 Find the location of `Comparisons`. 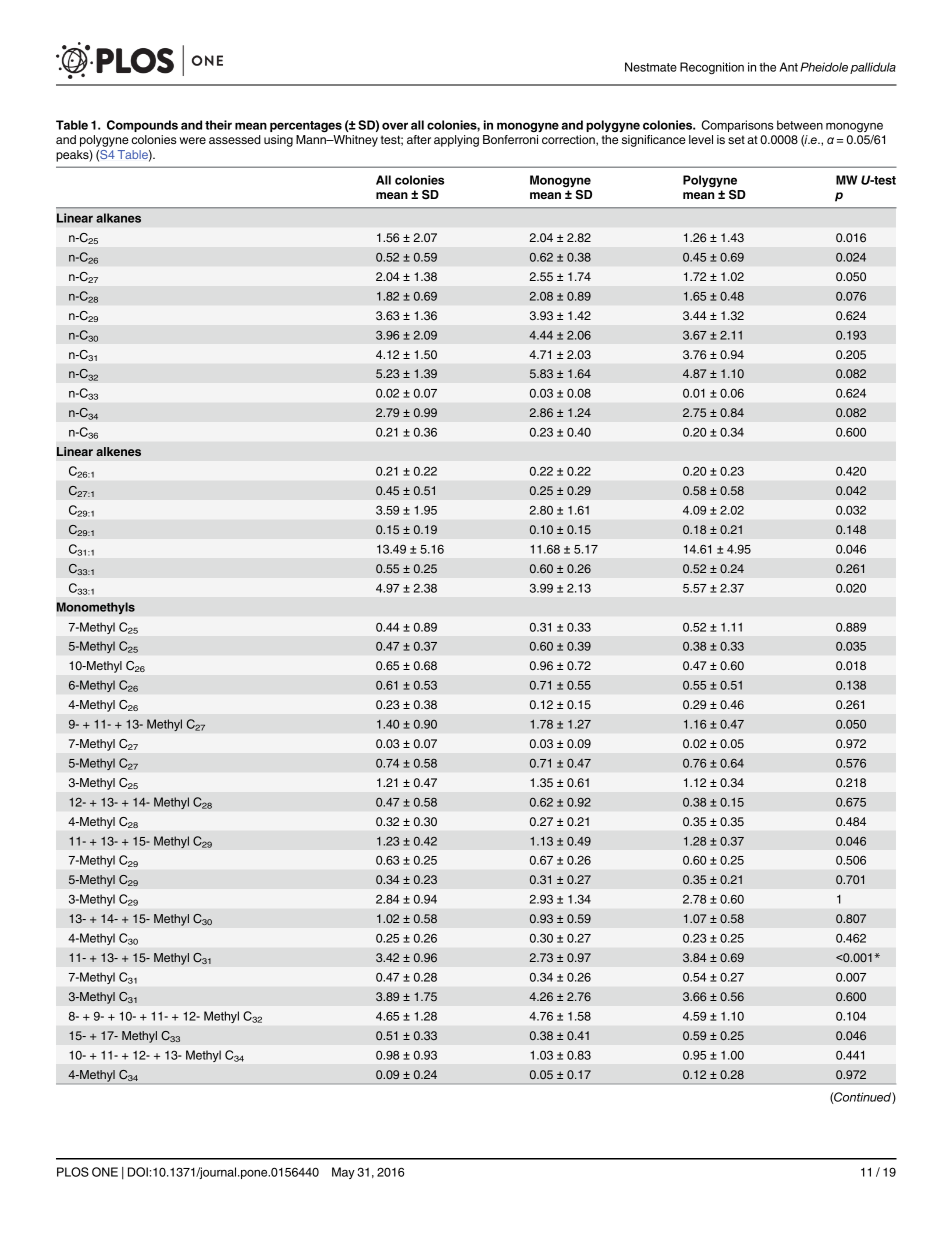

Comparisons is located at coordinates (738, 126).
